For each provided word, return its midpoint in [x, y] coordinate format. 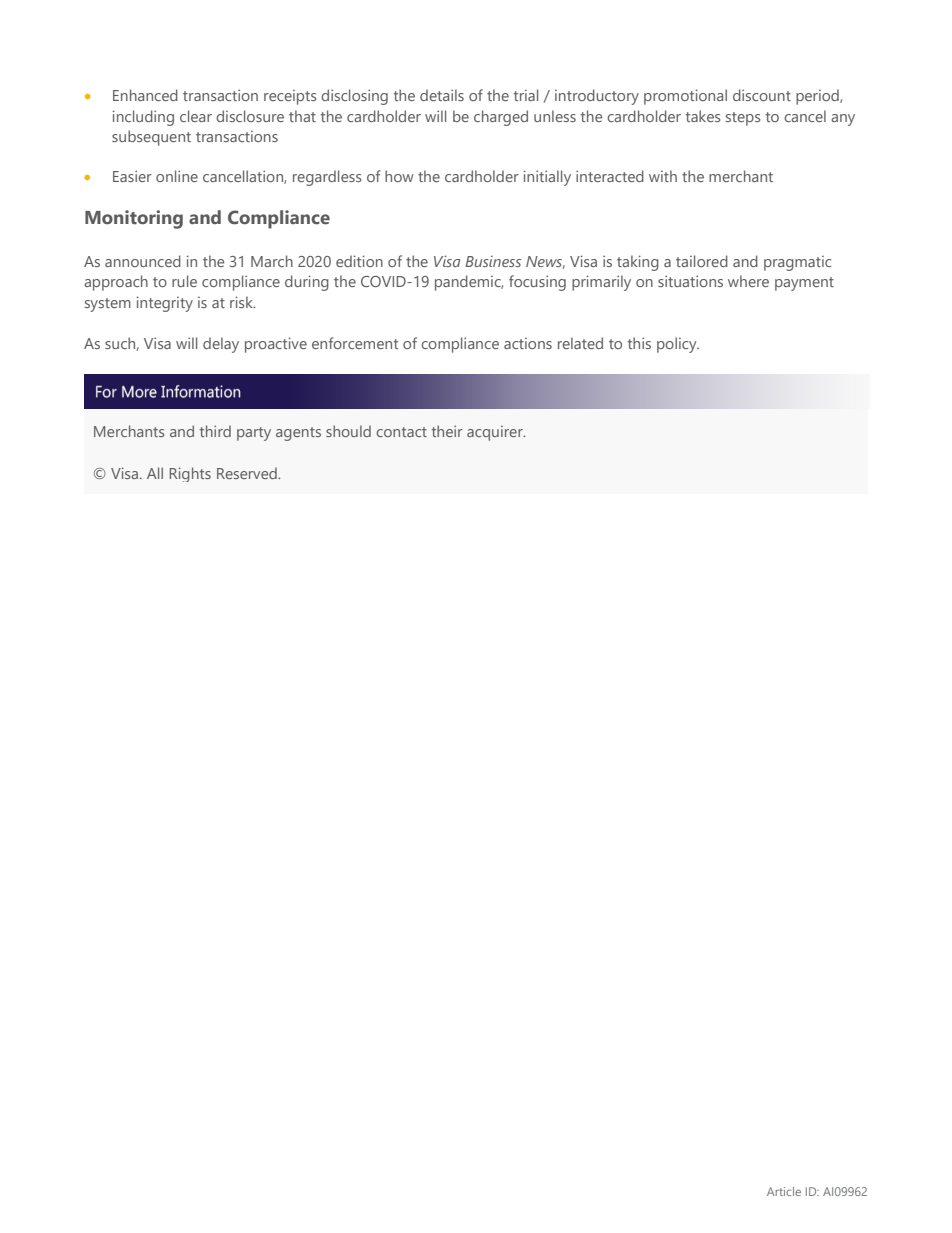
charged [501, 118]
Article [784, 1191]
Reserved [248, 473]
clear [196, 116]
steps [743, 119]
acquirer [496, 433]
